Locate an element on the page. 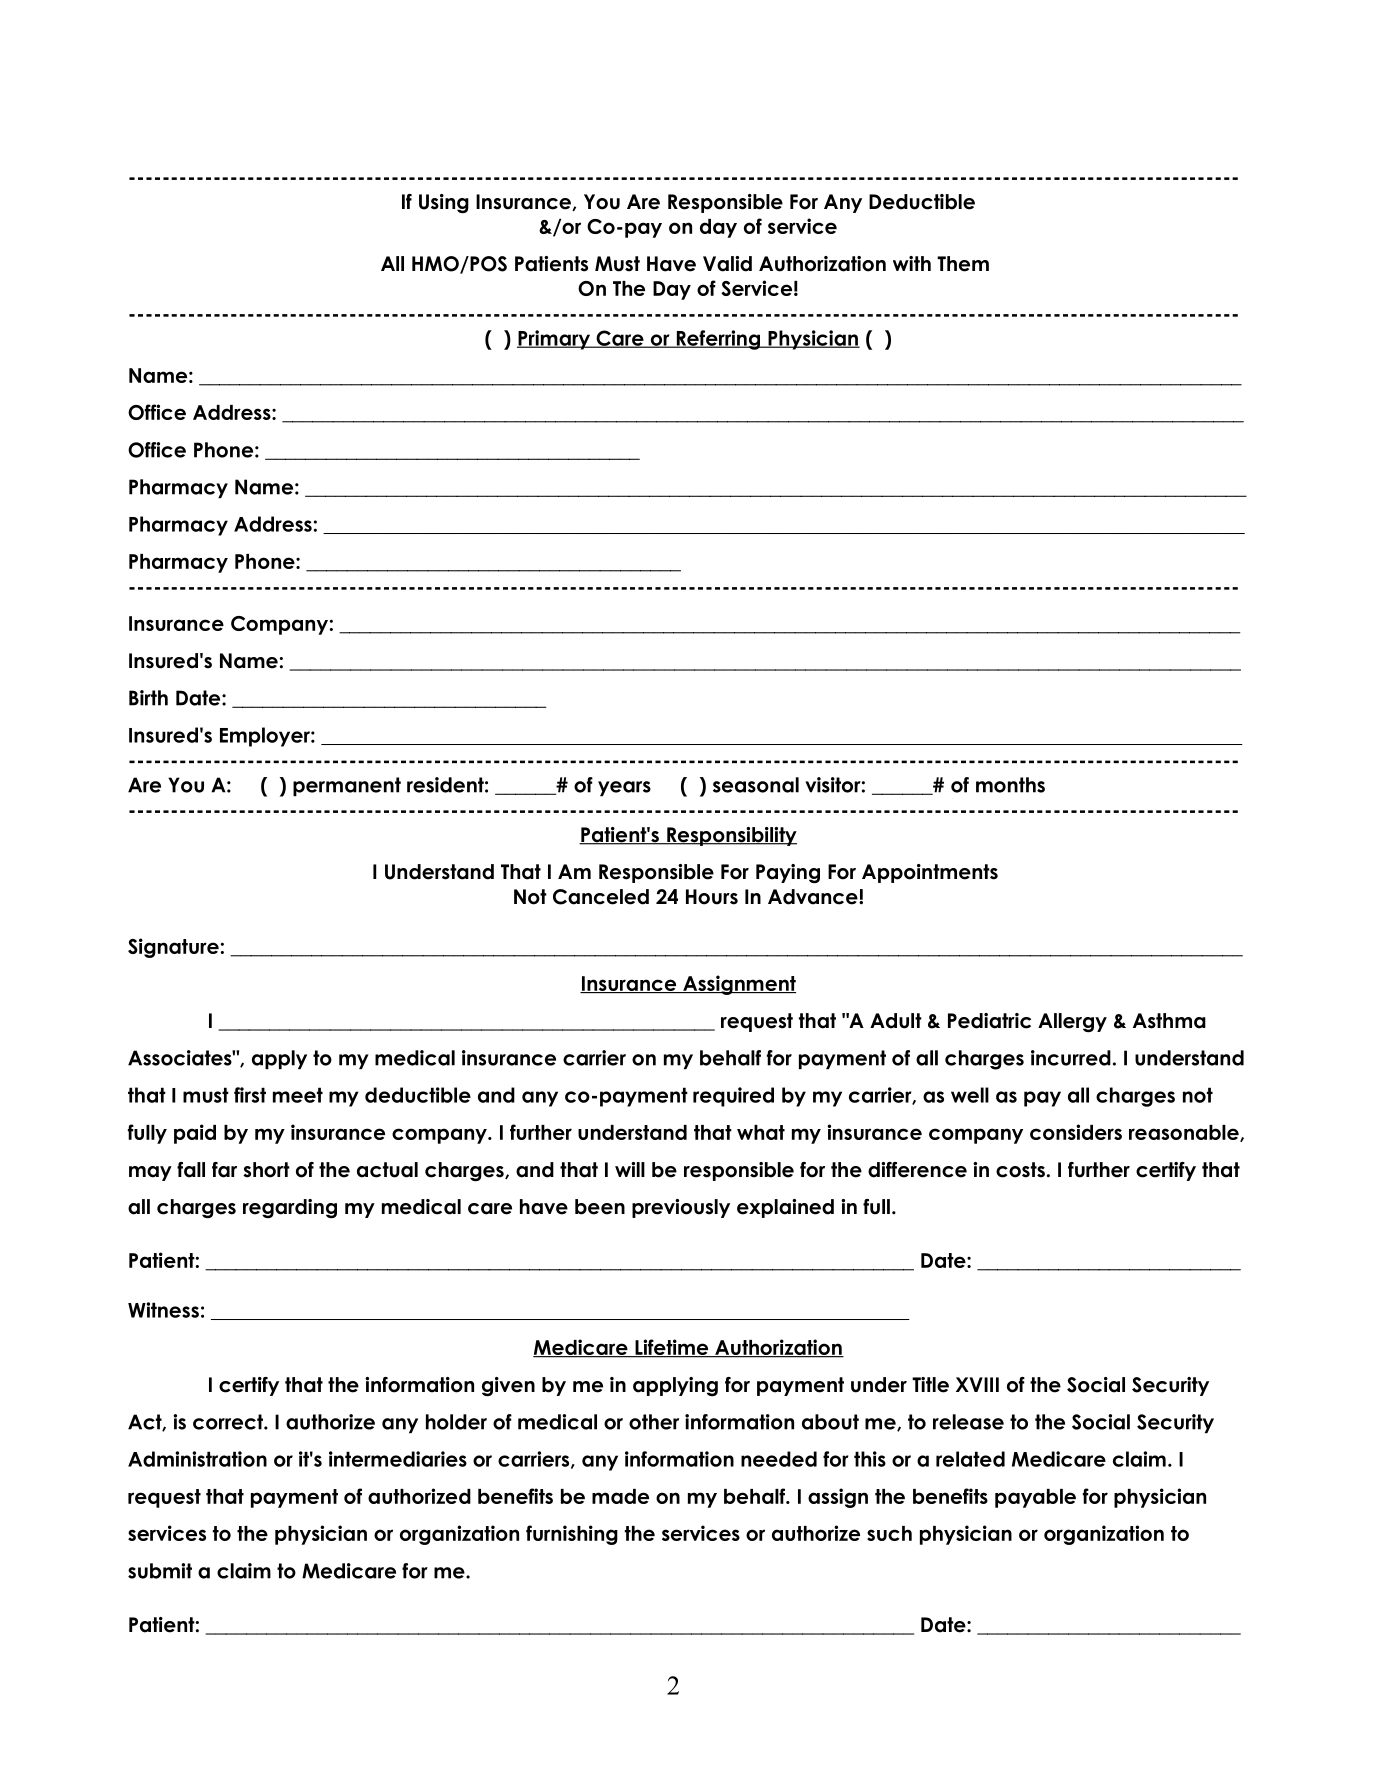 The width and height of the page is (1376, 1781). Them is located at coordinates (963, 264).
